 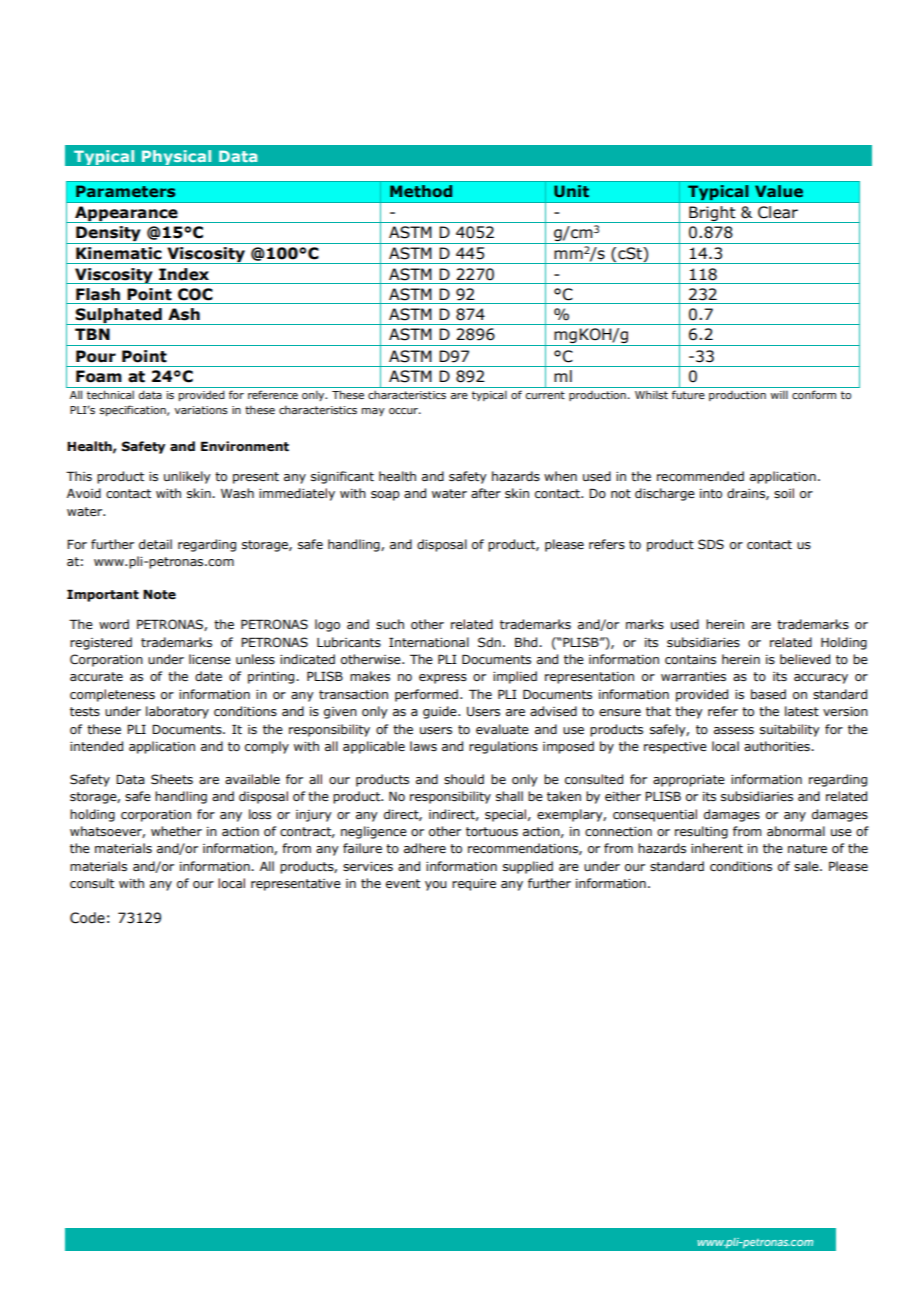 I want to click on Appearance, so click(x=126, y=214).
